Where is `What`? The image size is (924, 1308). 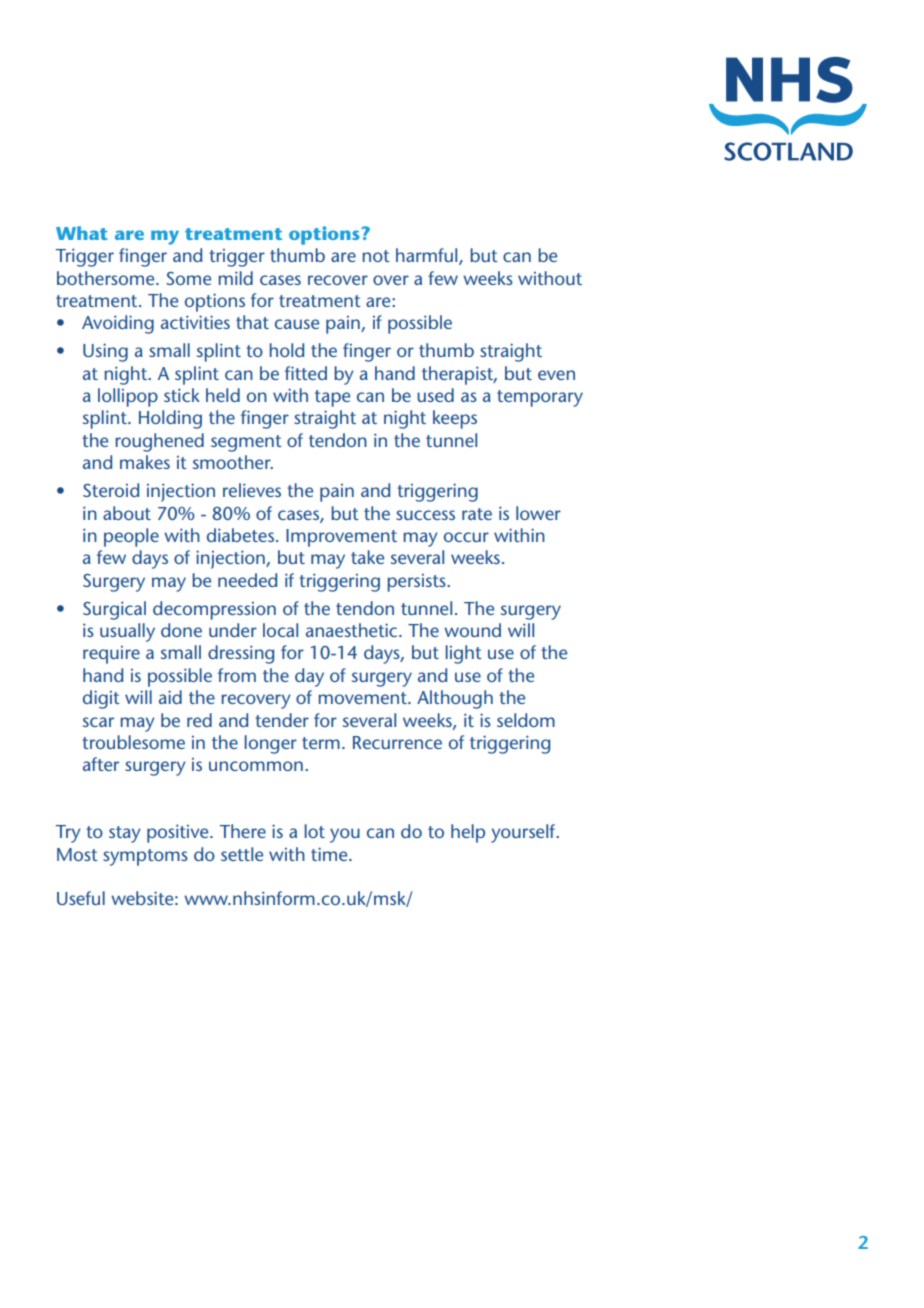
What is located at coordinates (82, 233).
